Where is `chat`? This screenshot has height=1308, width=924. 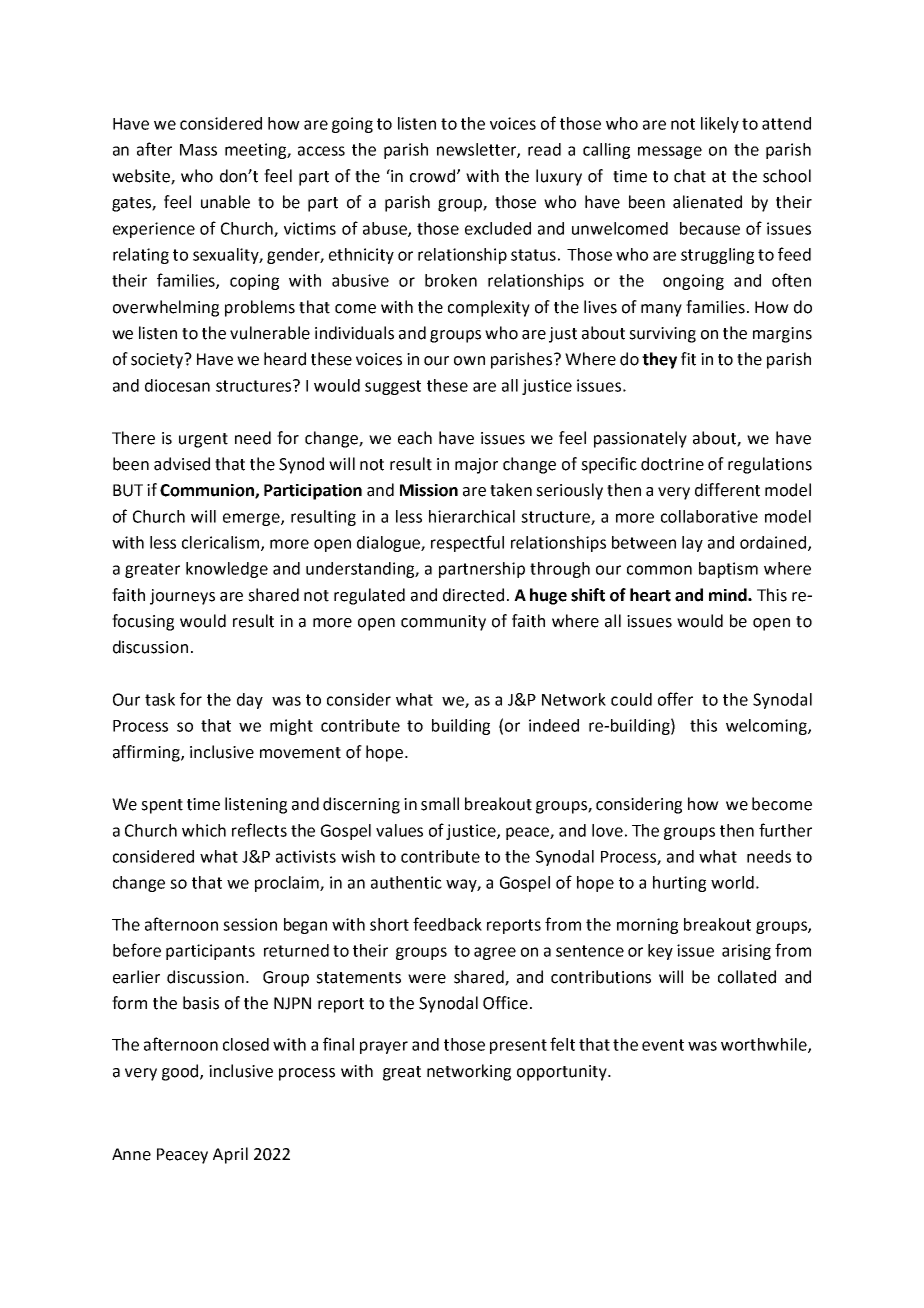 chat is located at coordinates (690, 176).
